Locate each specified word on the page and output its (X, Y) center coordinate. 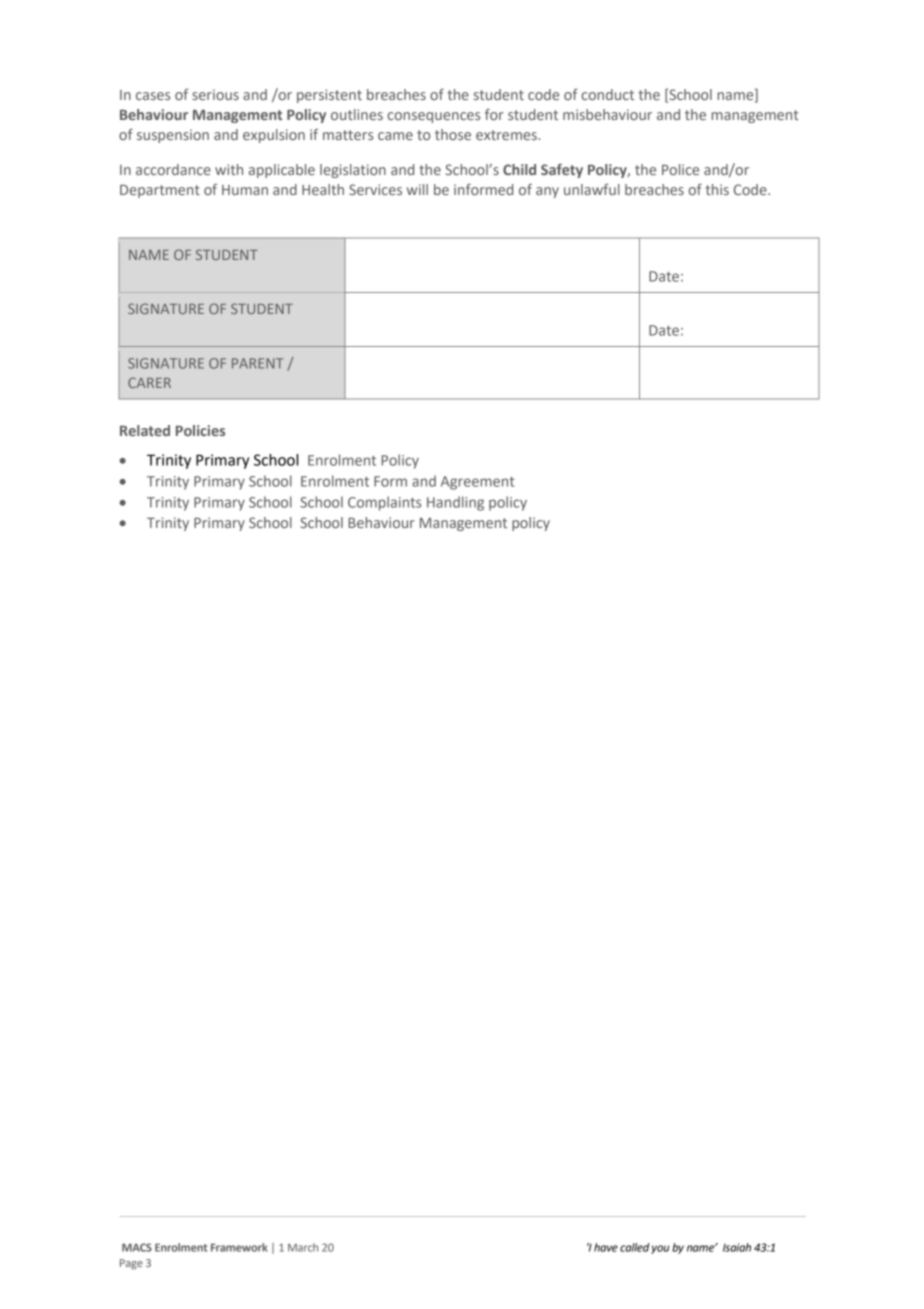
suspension (173, 136)
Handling (455, 503)
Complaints (384, 503)
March (303, 1247)
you (660, 1249)
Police (680, 169)
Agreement (477, 483)
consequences (434, 117)
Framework (239, 1247)
